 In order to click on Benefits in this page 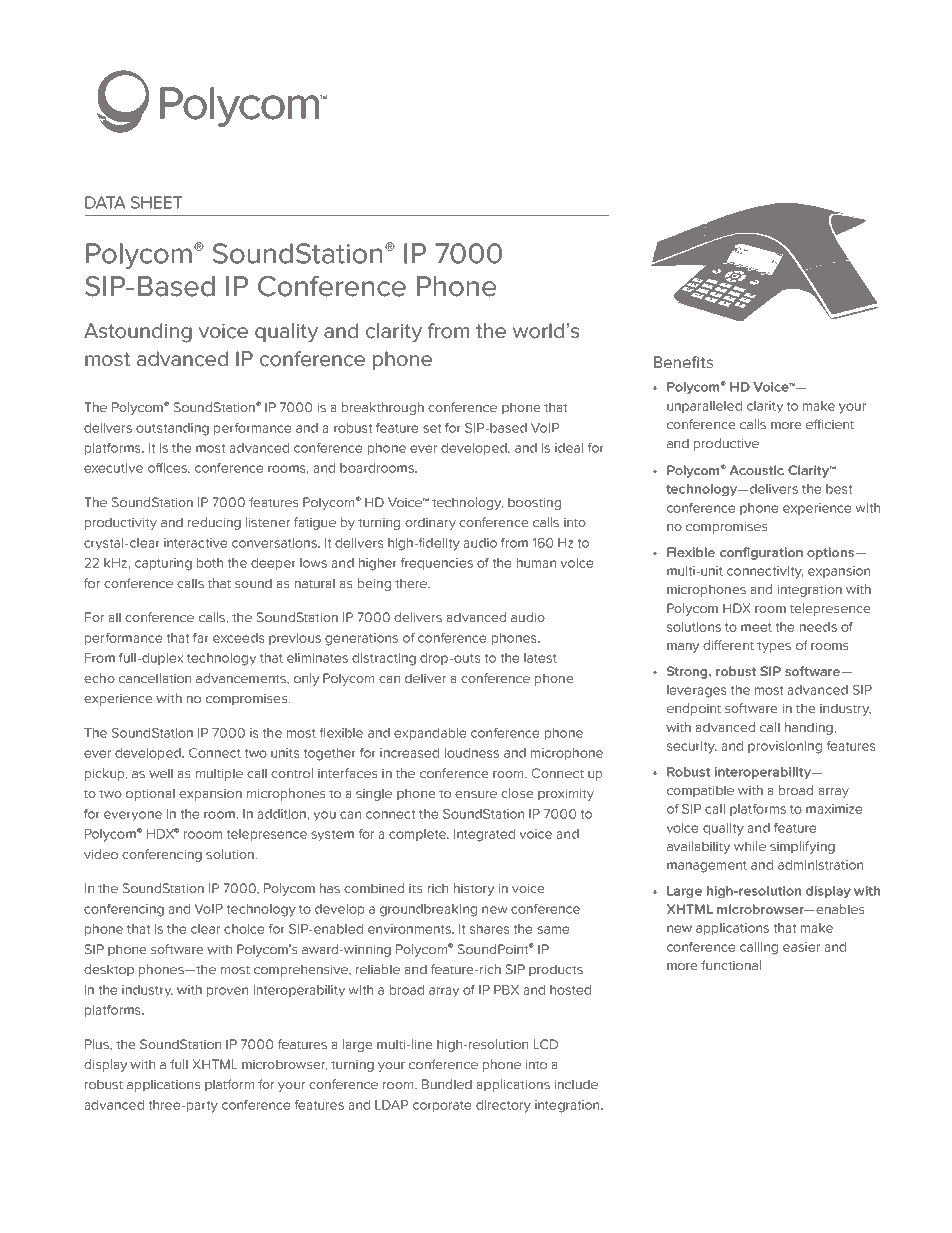, I will do `click(683, 362)`.
